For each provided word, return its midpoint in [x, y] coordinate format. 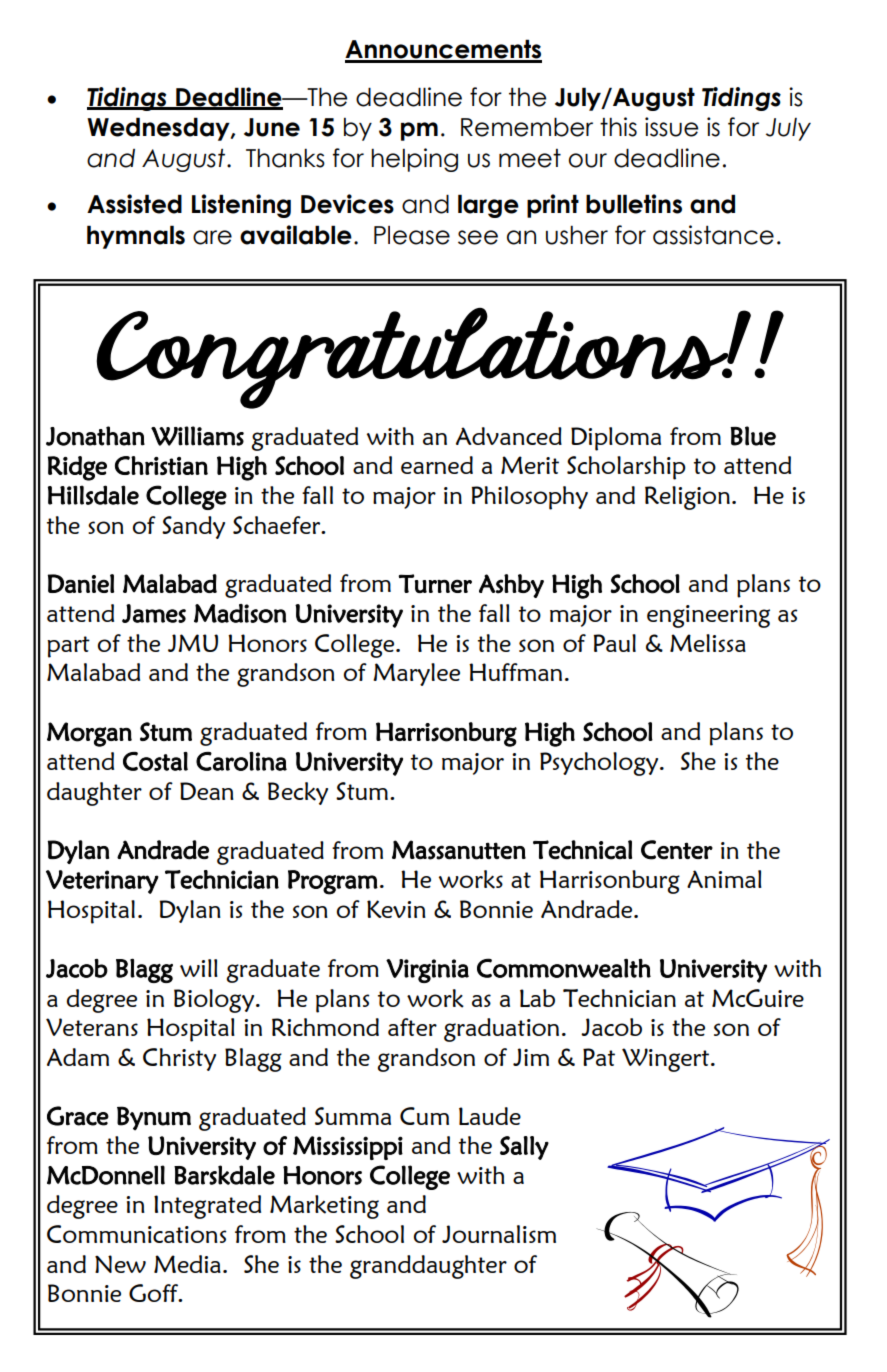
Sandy [193, 527]
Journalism [499, 1234]
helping [414, 160]
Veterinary [102, 882]
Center [677, 850]
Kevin [396, 909]
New [120, 1264]
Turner [435, 583]
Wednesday [159, 129]
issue [671, 127]
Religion [687, 498]
